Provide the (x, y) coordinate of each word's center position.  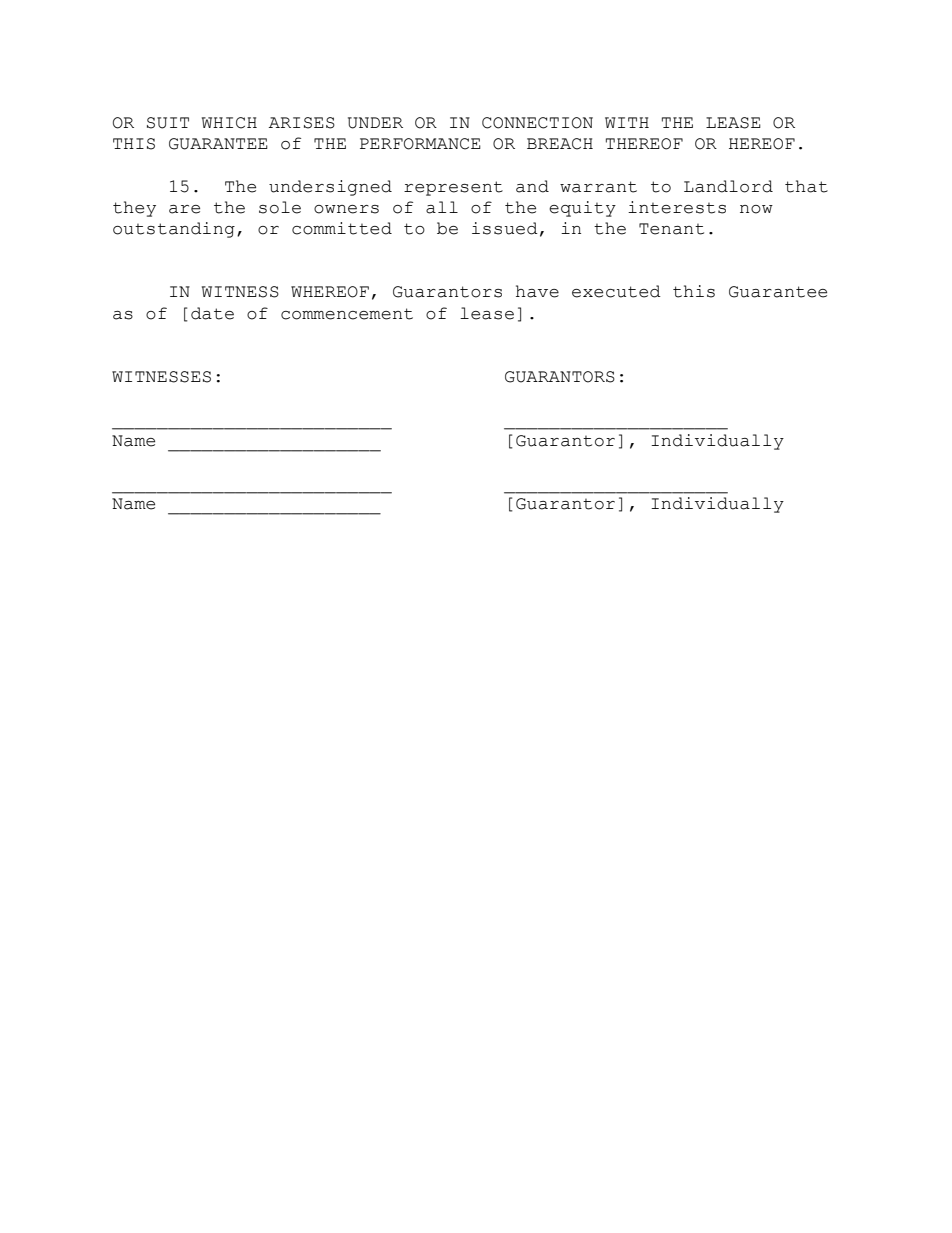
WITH (627, 122)
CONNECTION (537, 123)
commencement (347, 314)
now (756, 209)
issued (505, 228)
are (184, 209)
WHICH (229, 123)
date (212, 313)
